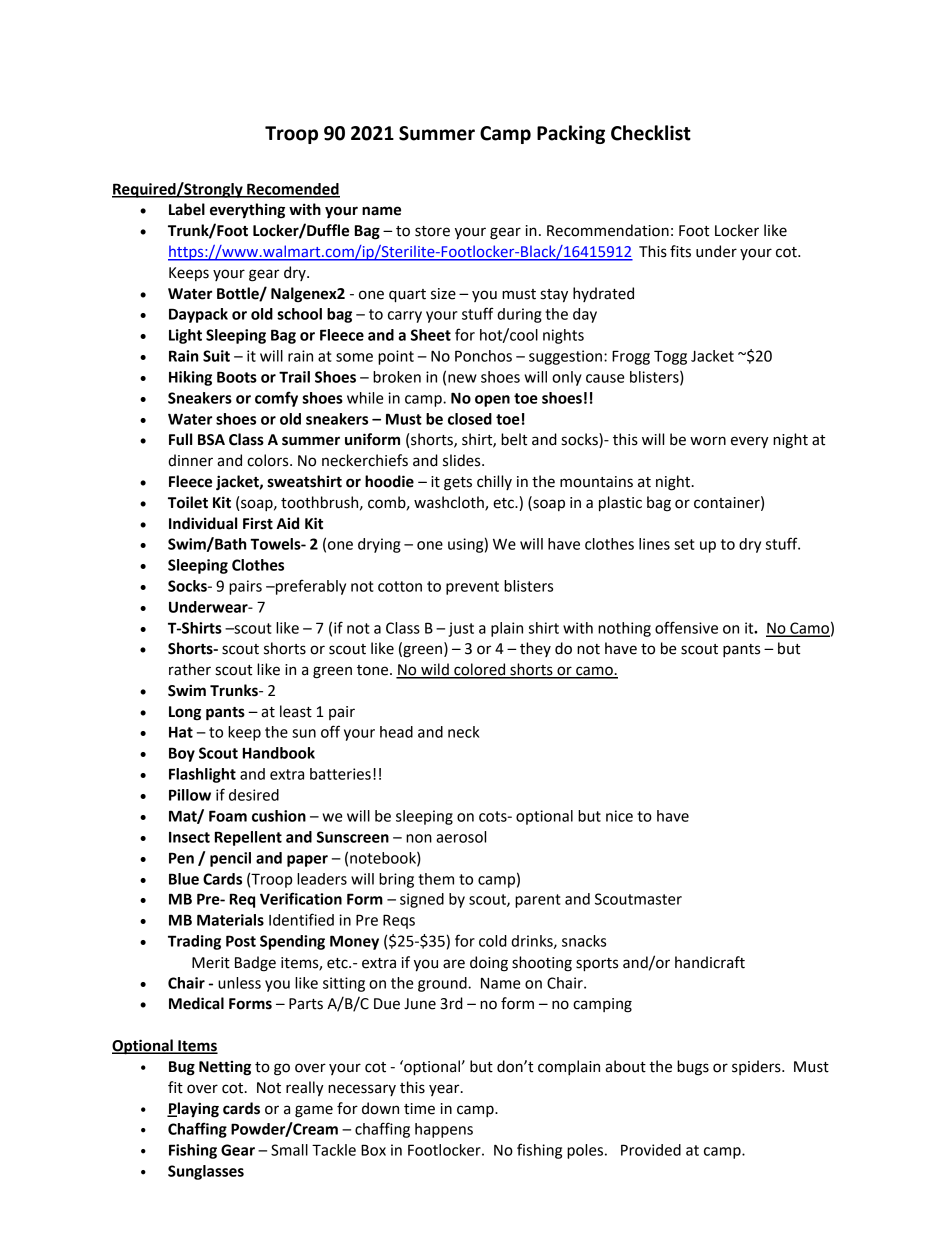 This screenshot has width=952, height=1233. Describe the element at coordinates (241, 941) in the screenshot. I see `Post` at that location.
